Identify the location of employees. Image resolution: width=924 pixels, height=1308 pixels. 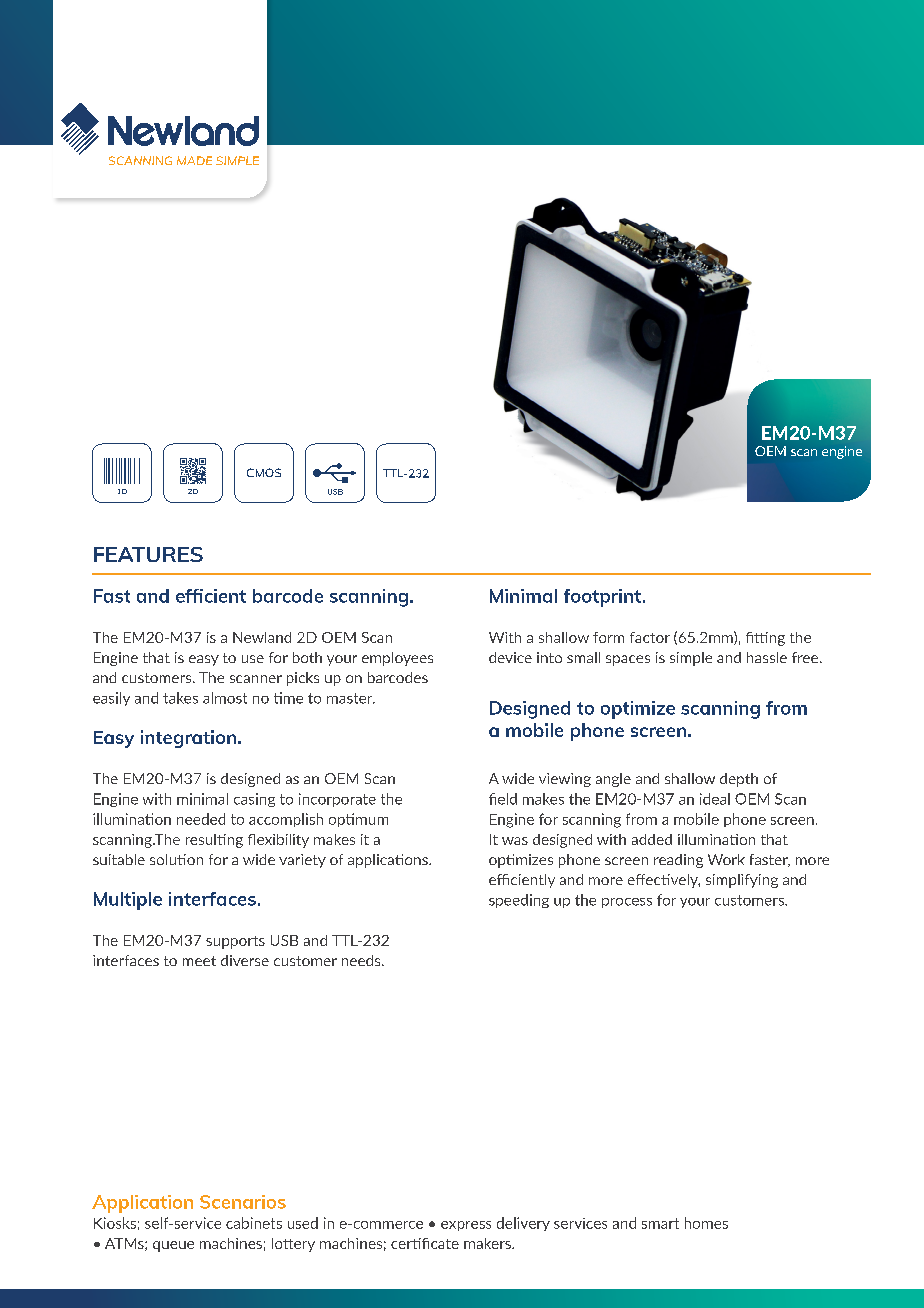
(397, 659).
